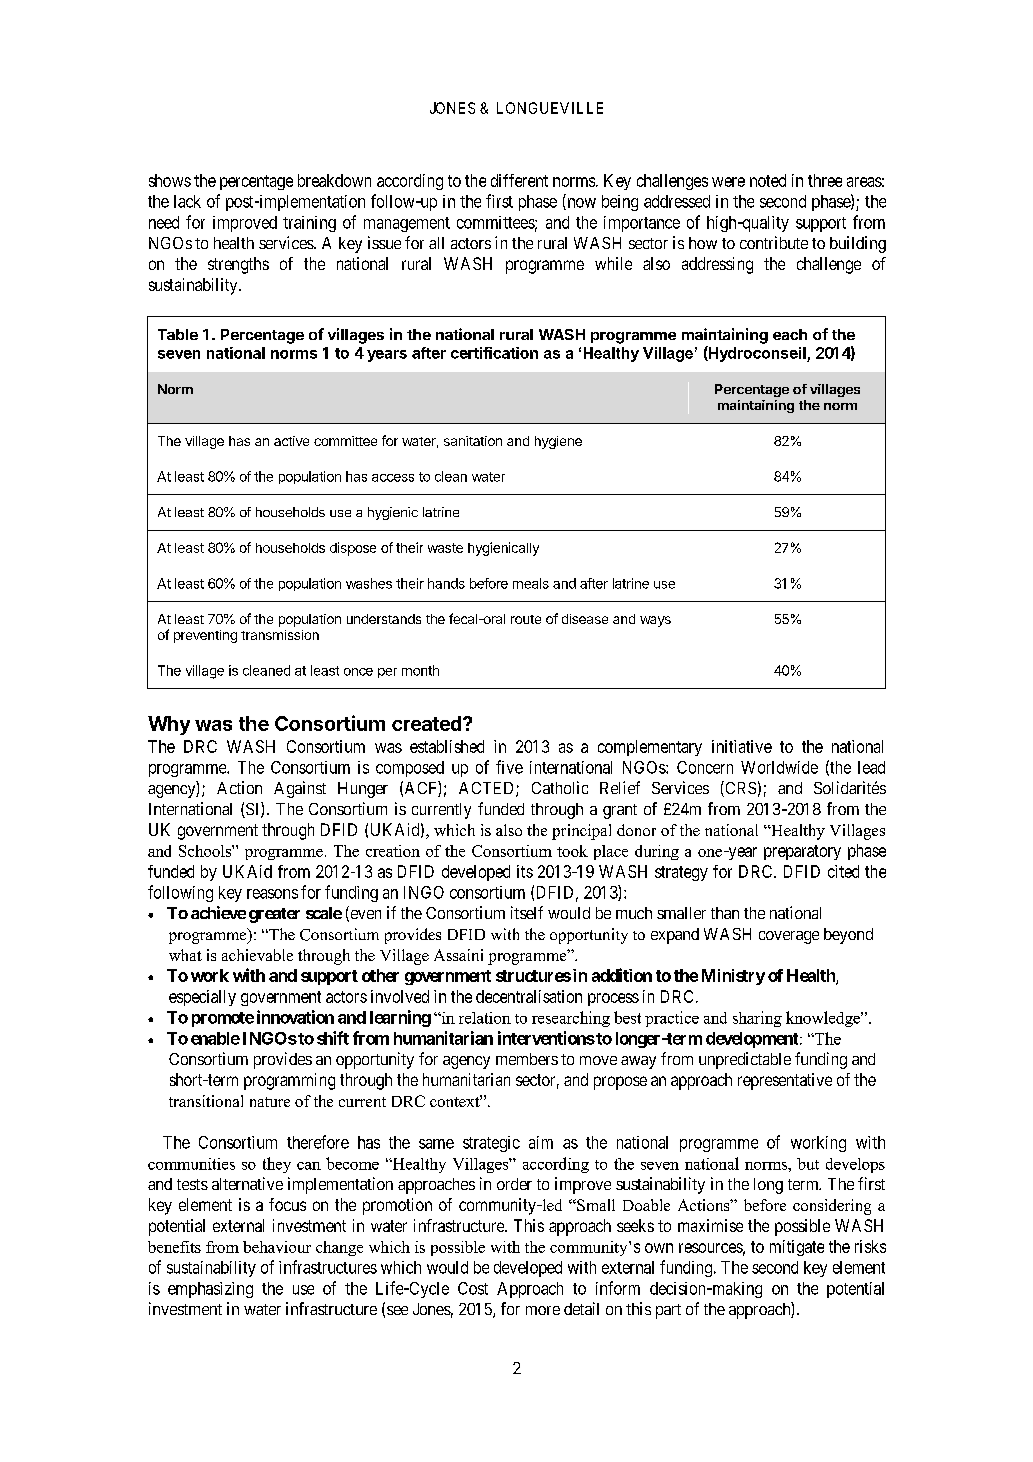 This image has height=1462, width=1033. Describe the element at coordinates (519, 180) in the image. I see `different` at that location.
